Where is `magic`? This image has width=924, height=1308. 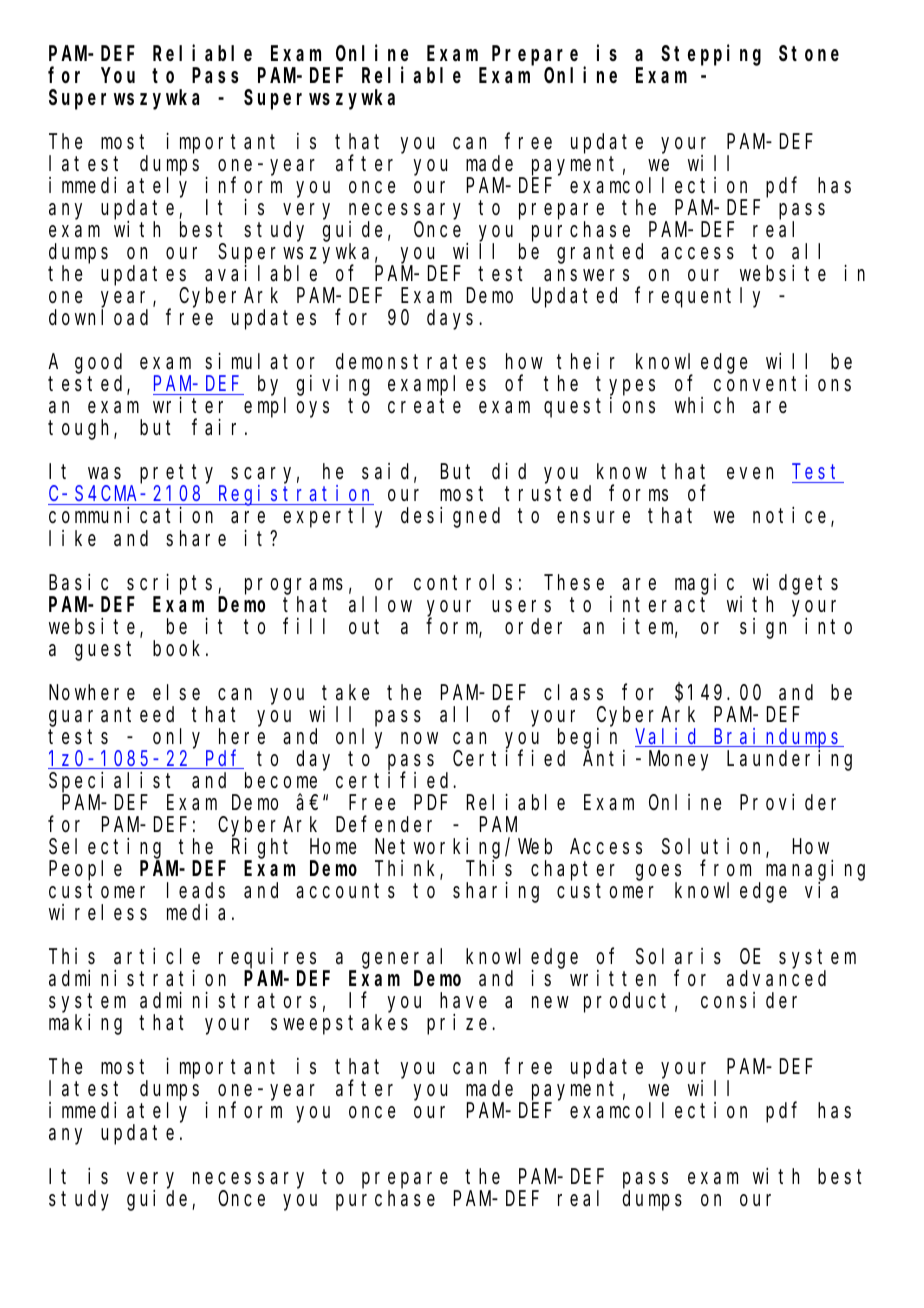
magic is located at coordinates (704, 584).
